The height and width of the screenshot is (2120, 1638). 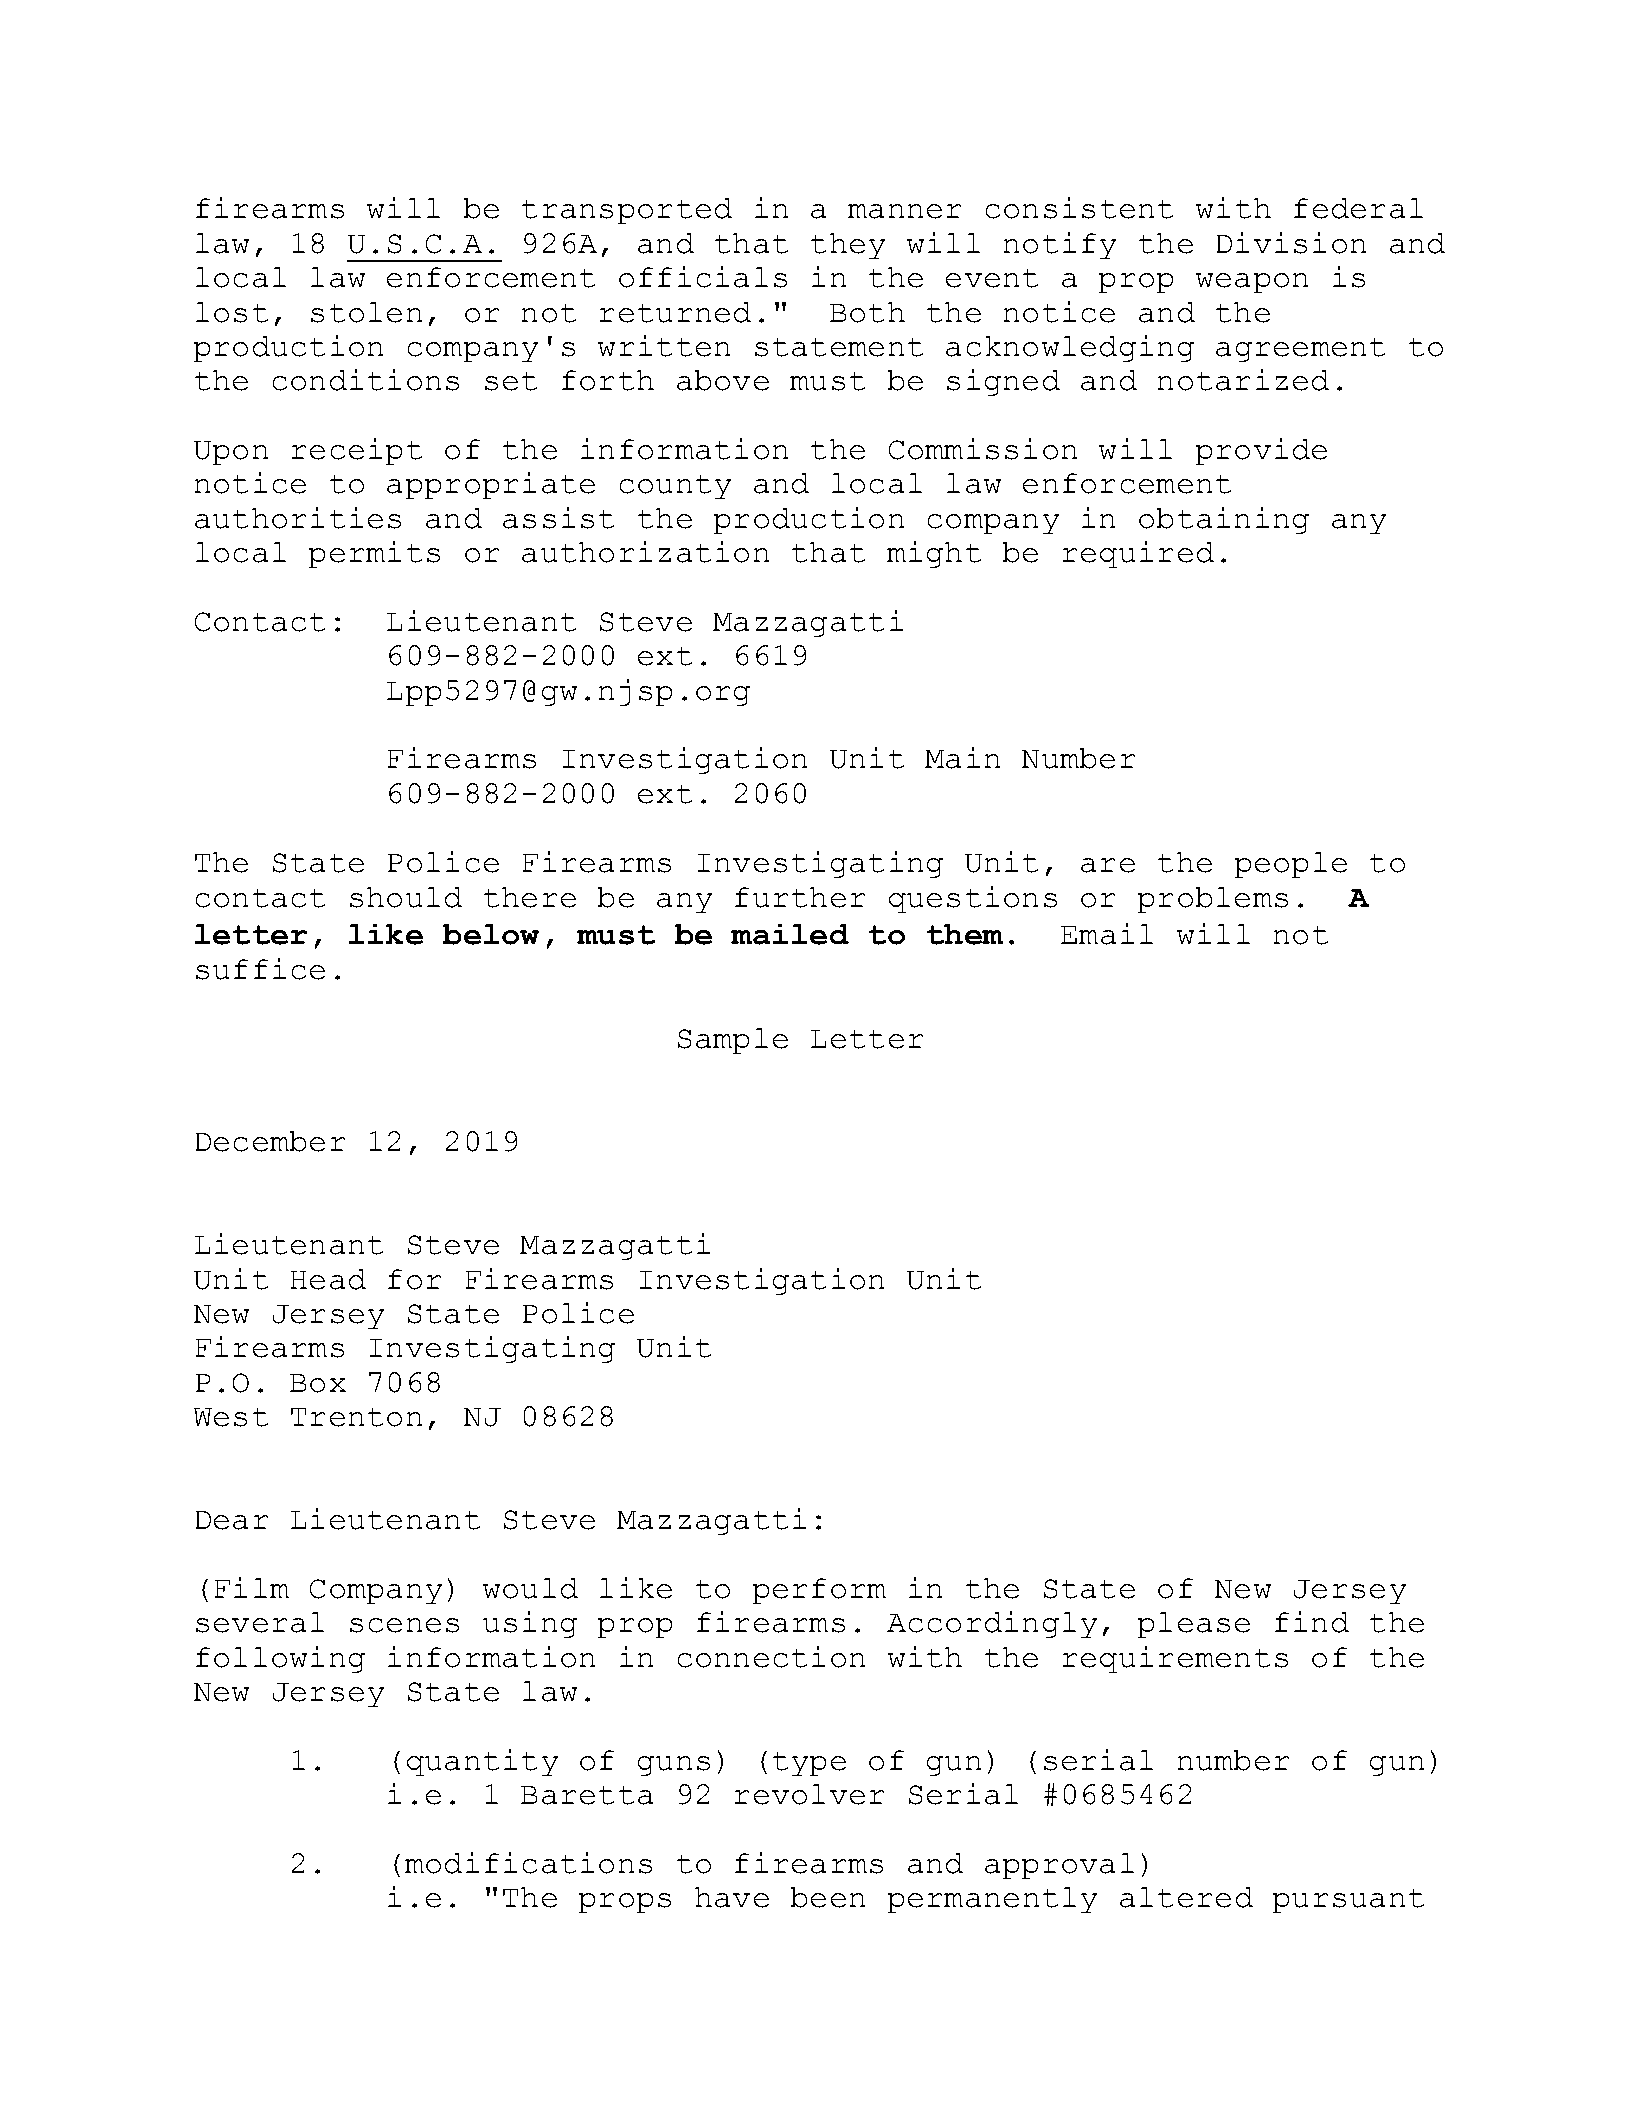 I want to click on Email, so click(x=1107, y=934).
